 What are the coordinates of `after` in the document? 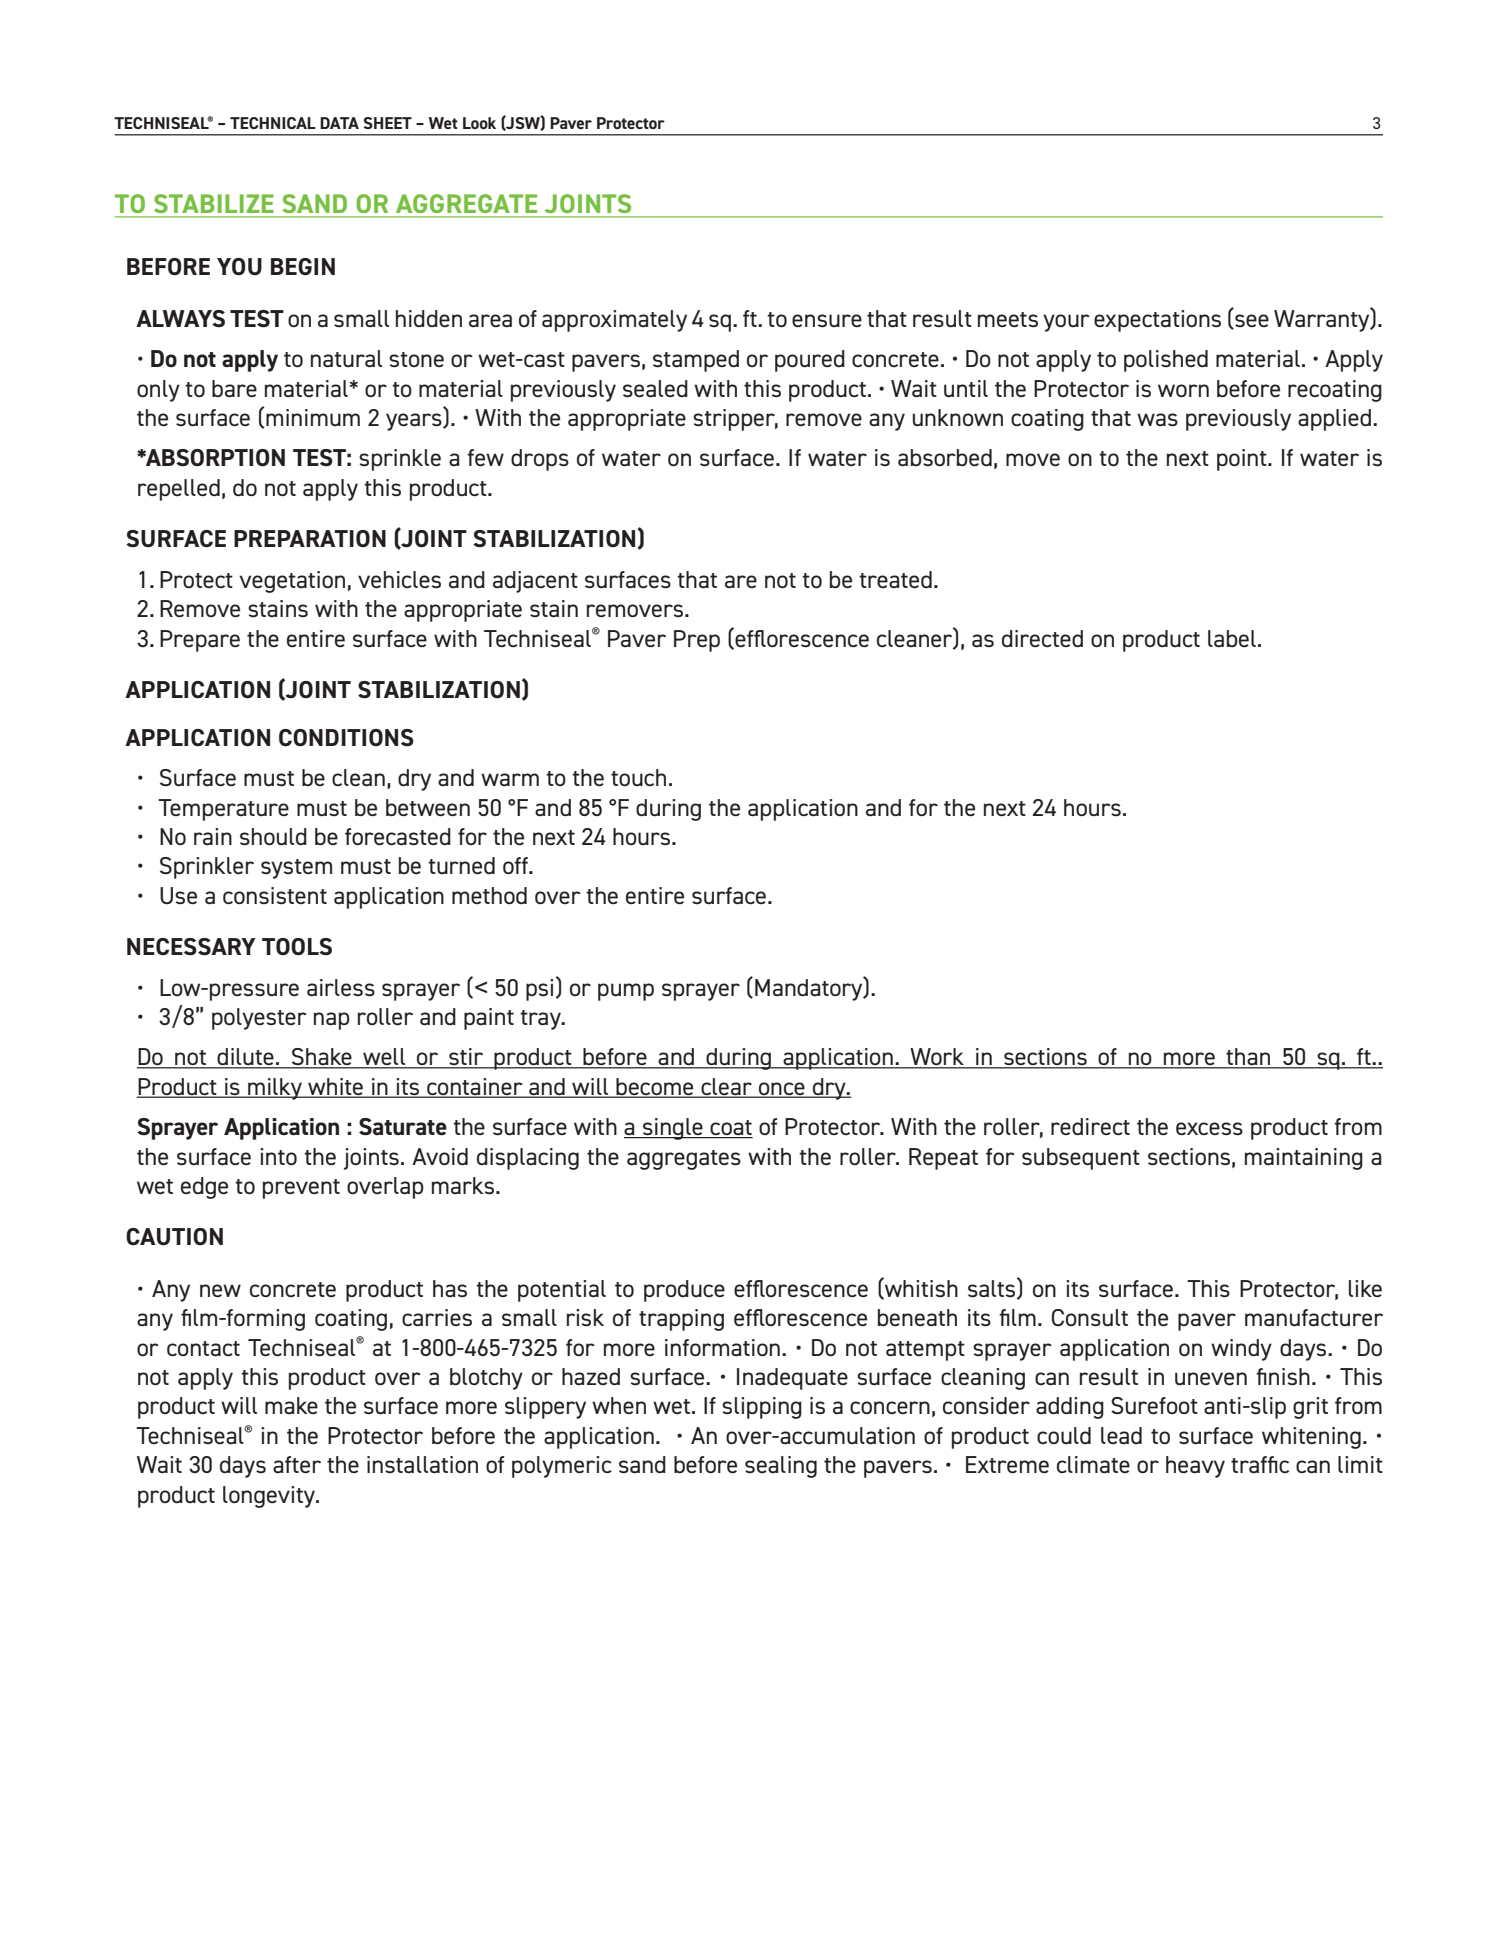 It's located at (297, 1464).
